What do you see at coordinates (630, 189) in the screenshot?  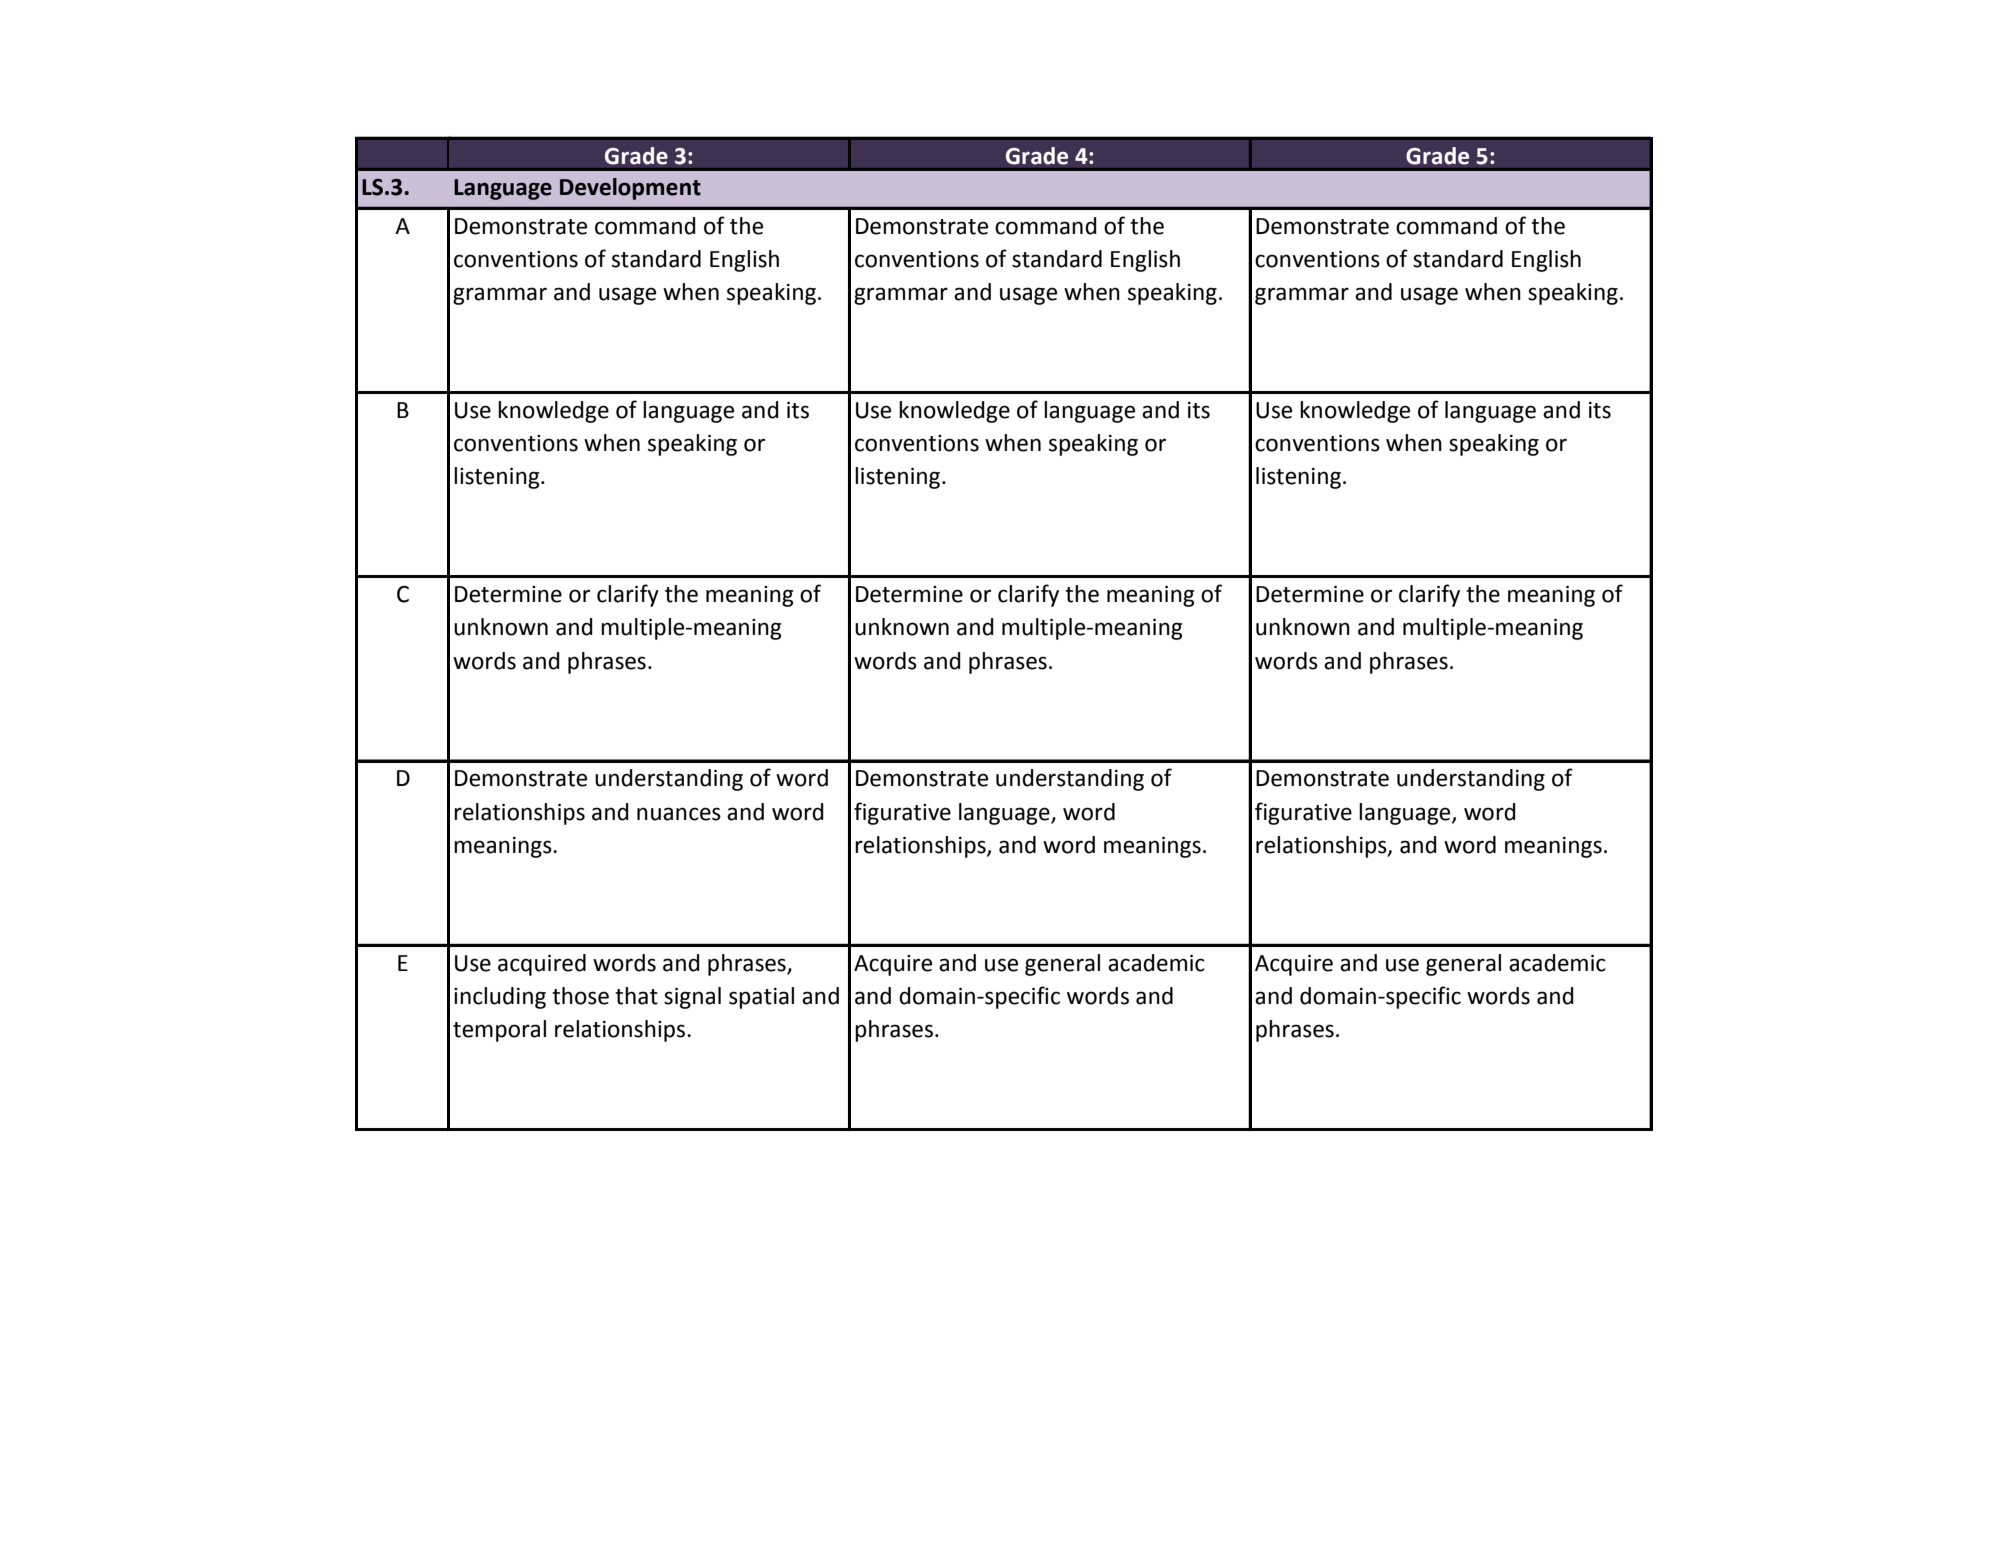 I see `Development` at bounding box center [630, 189].
